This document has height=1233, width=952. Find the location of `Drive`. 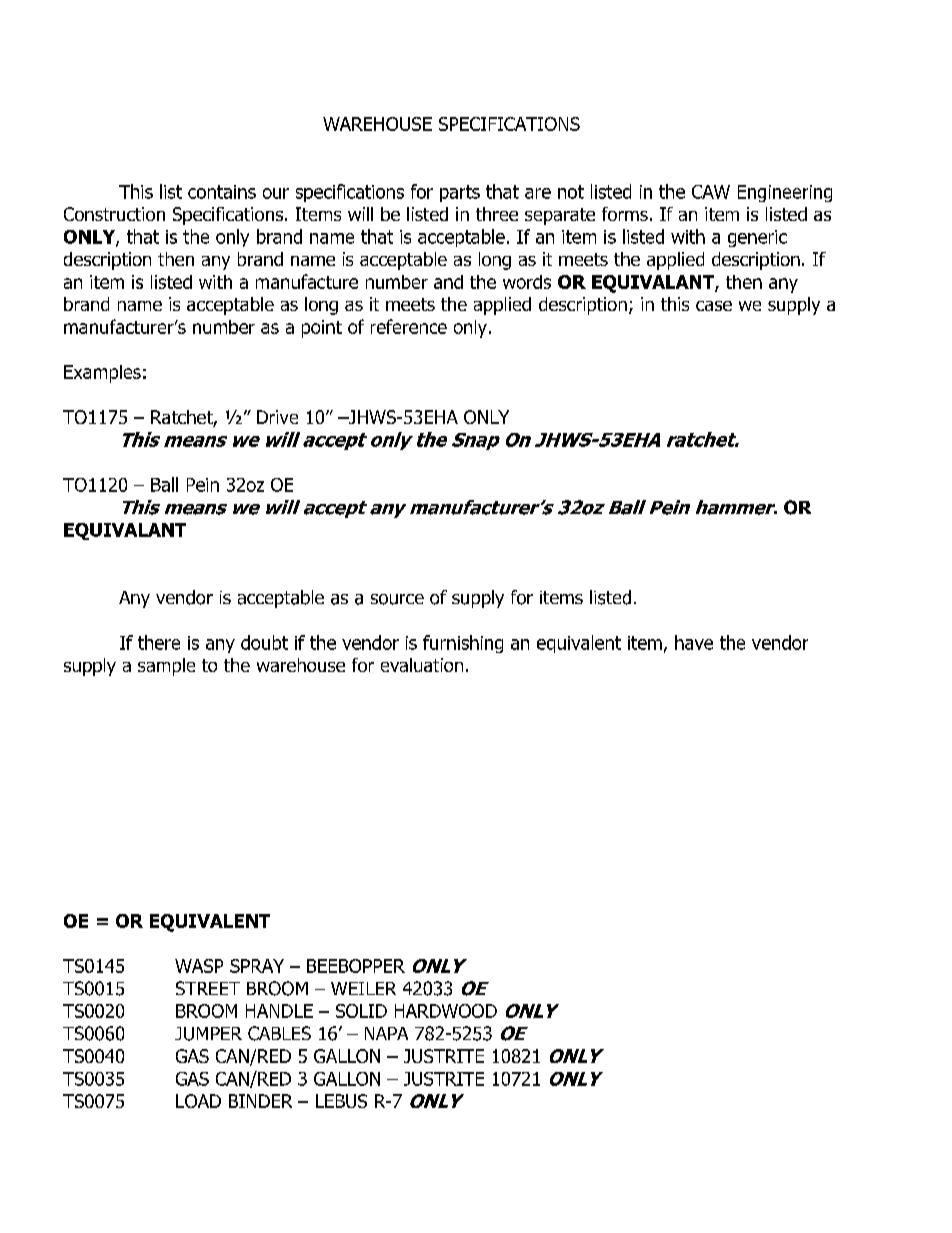

Drive is located at coordinates (277, 417).
